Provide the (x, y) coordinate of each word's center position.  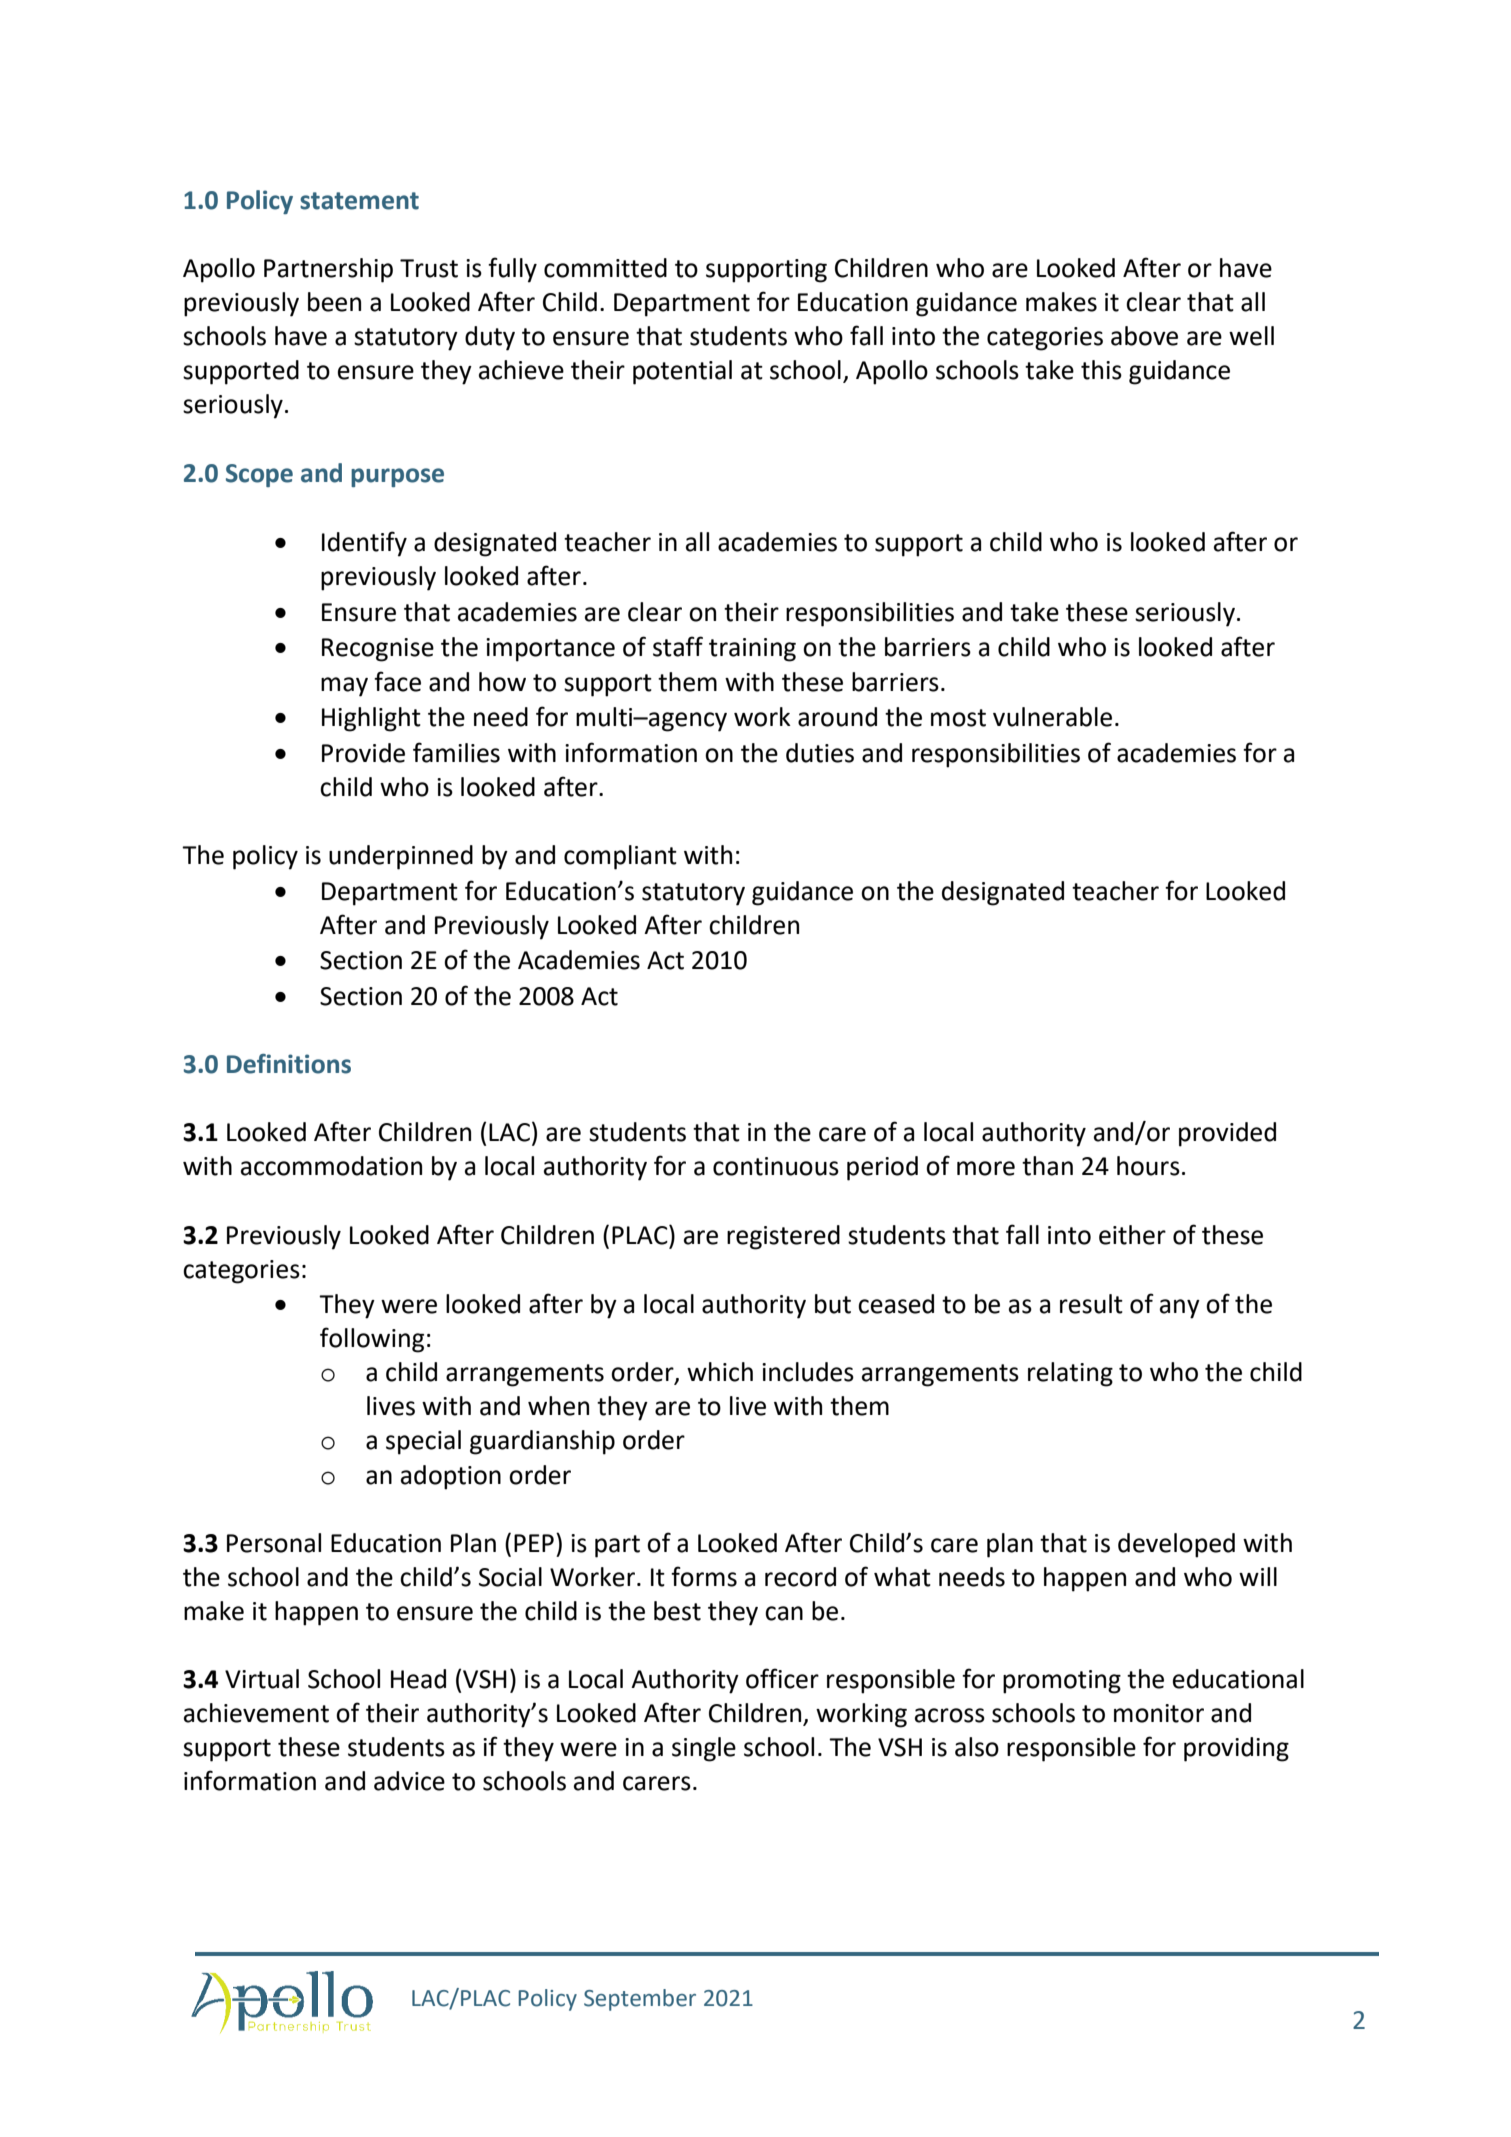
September (640, 2000)
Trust (429, 268)
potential (682, 372)
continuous (776, 1166)
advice (409, 1781)
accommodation (331, 1166)
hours (1148, 1166)
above (1144, 336)
